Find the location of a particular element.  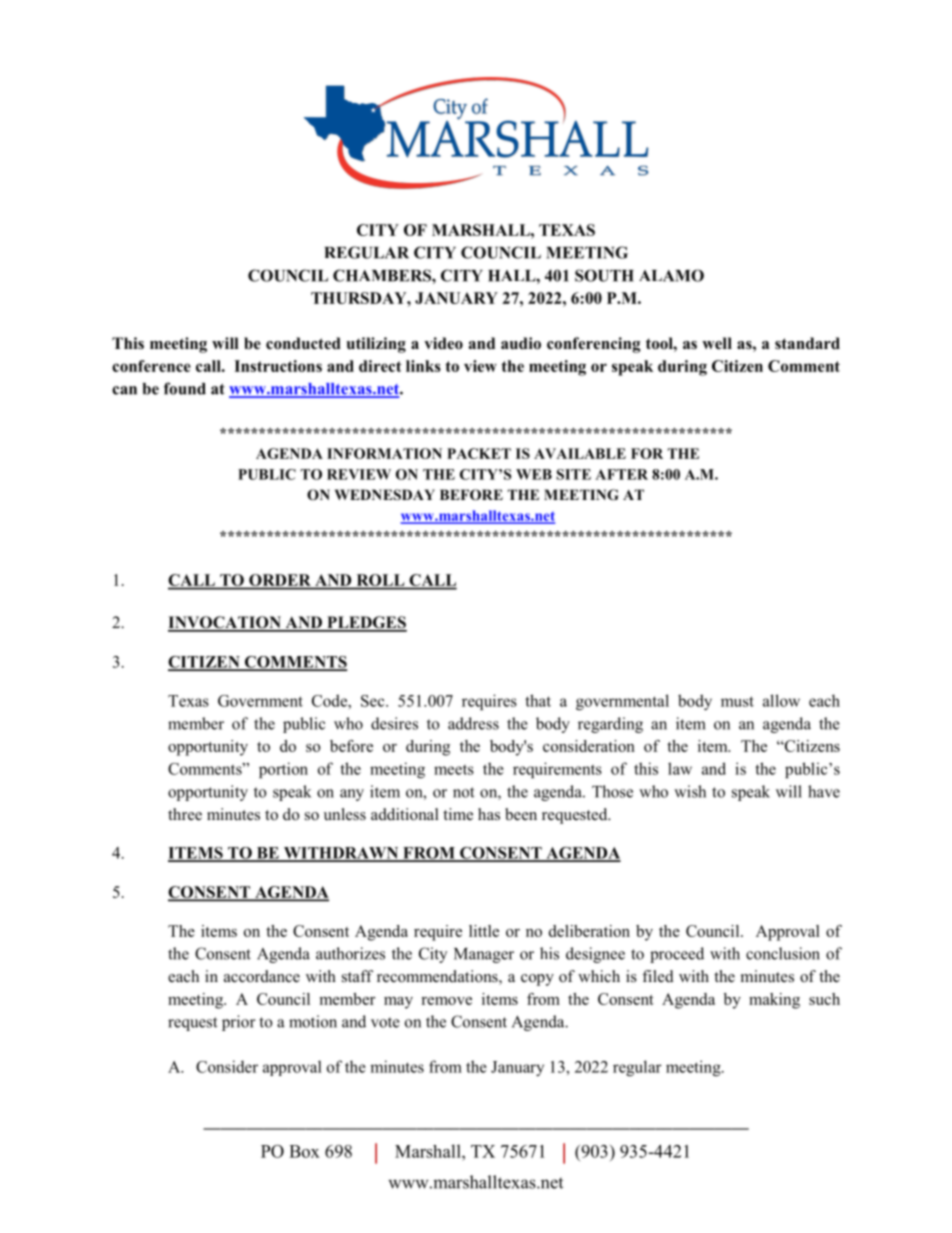

well is located at coordinates (717, 343).
